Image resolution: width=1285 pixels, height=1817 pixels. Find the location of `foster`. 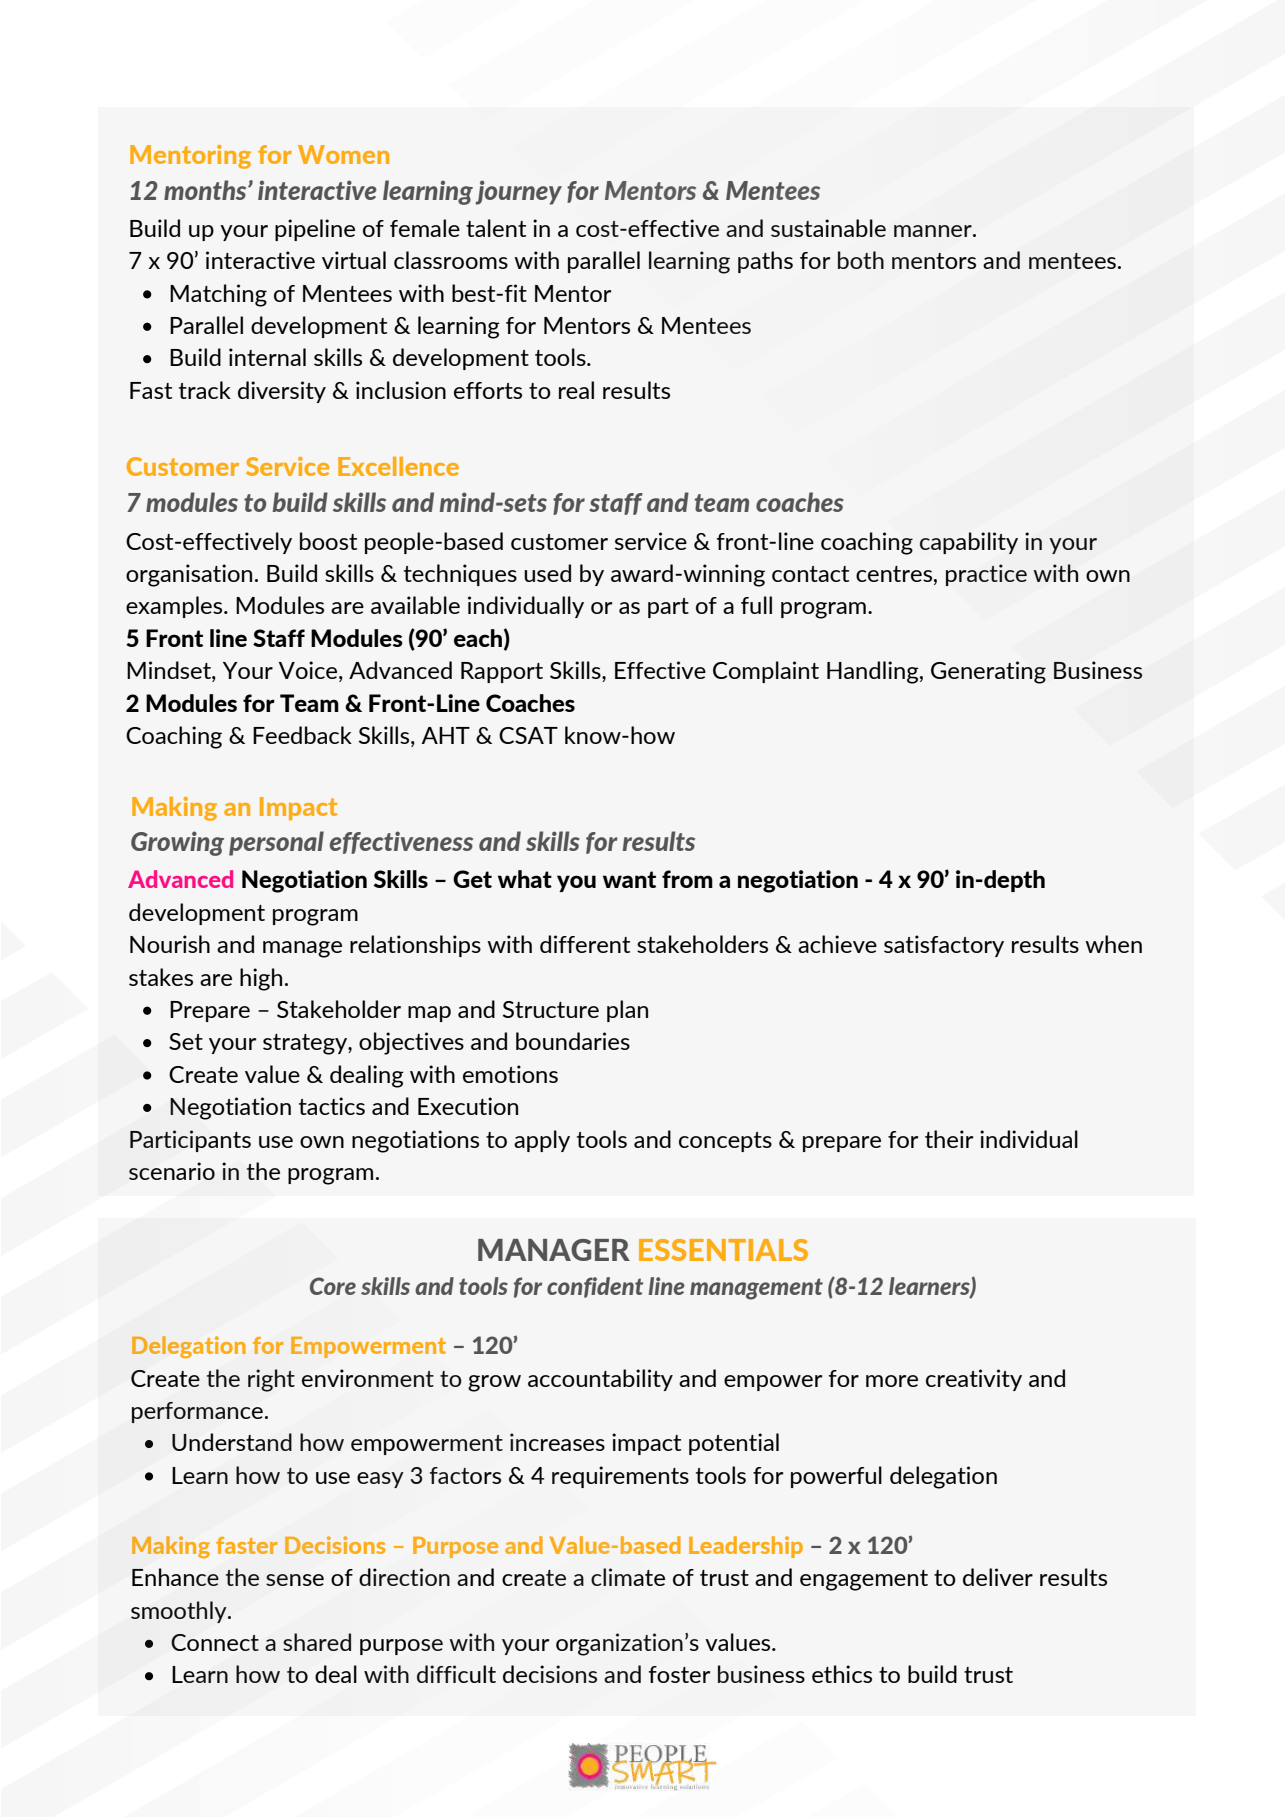

foster is located at coordinates (679, 1674).
